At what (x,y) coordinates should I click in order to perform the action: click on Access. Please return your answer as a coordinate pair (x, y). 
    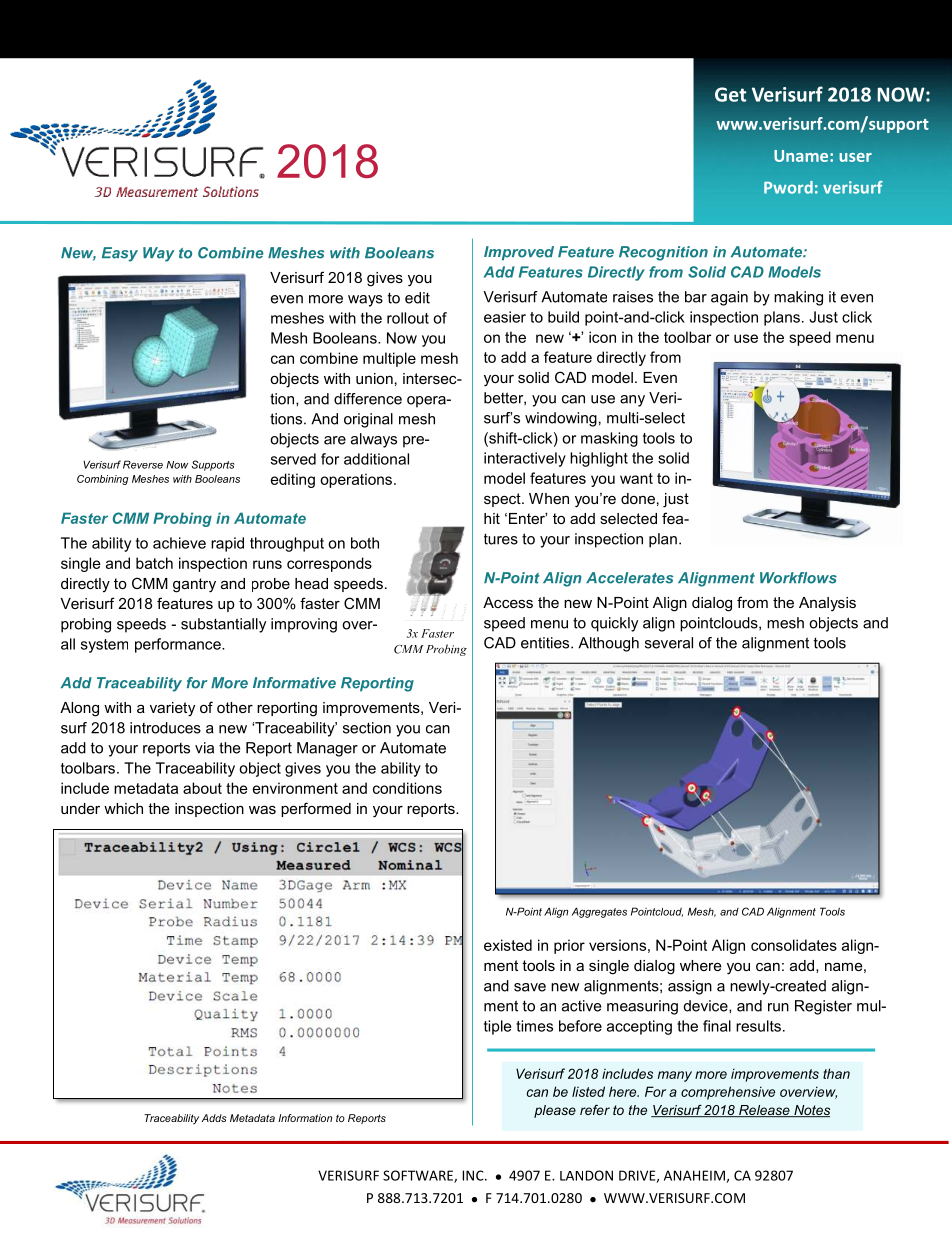
    Looking at the image, I should click on (508, 602).
